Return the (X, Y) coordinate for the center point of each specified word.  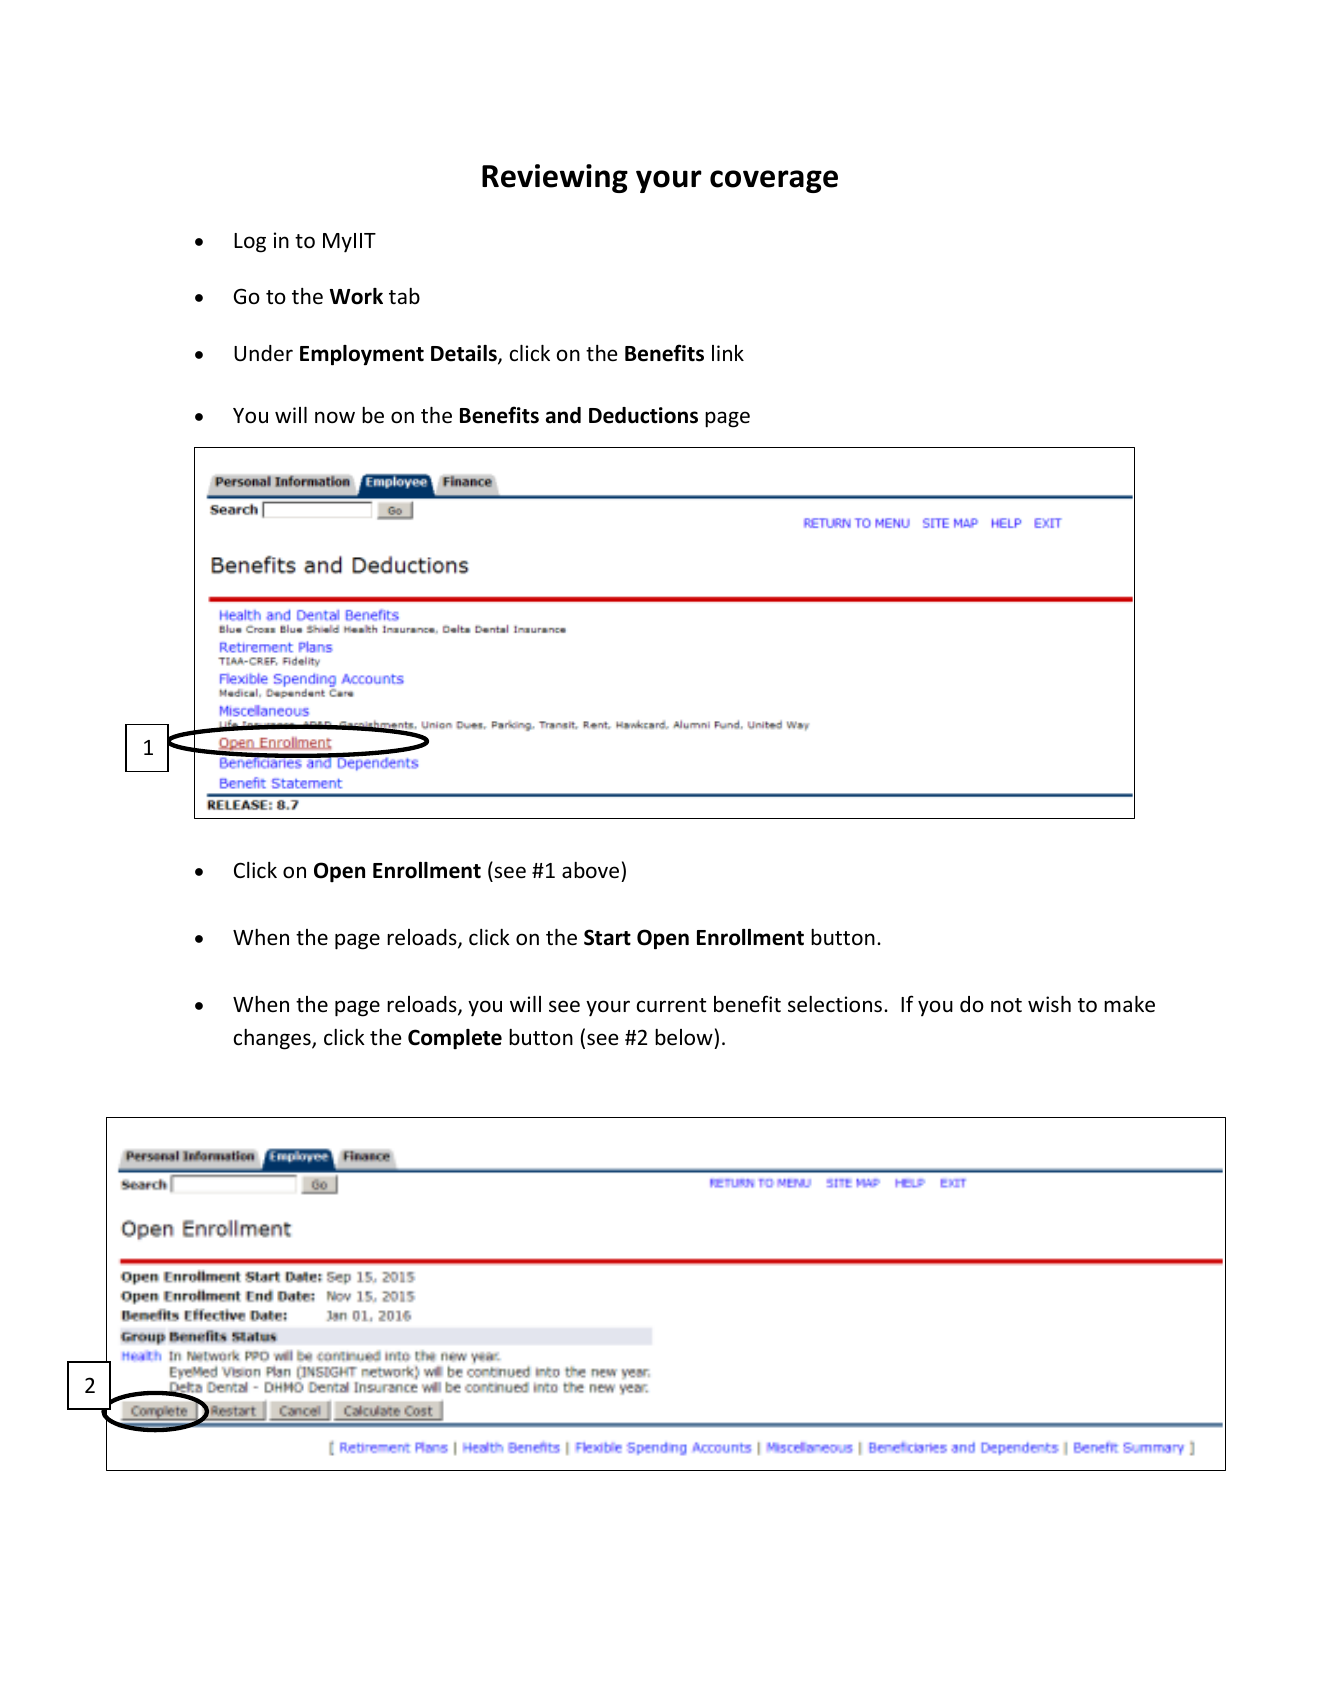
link (728, 353)
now (335, 417)
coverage (774, 181)
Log (250, 243)
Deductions (643, 415)
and (563, 415)
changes (273, 1039)
